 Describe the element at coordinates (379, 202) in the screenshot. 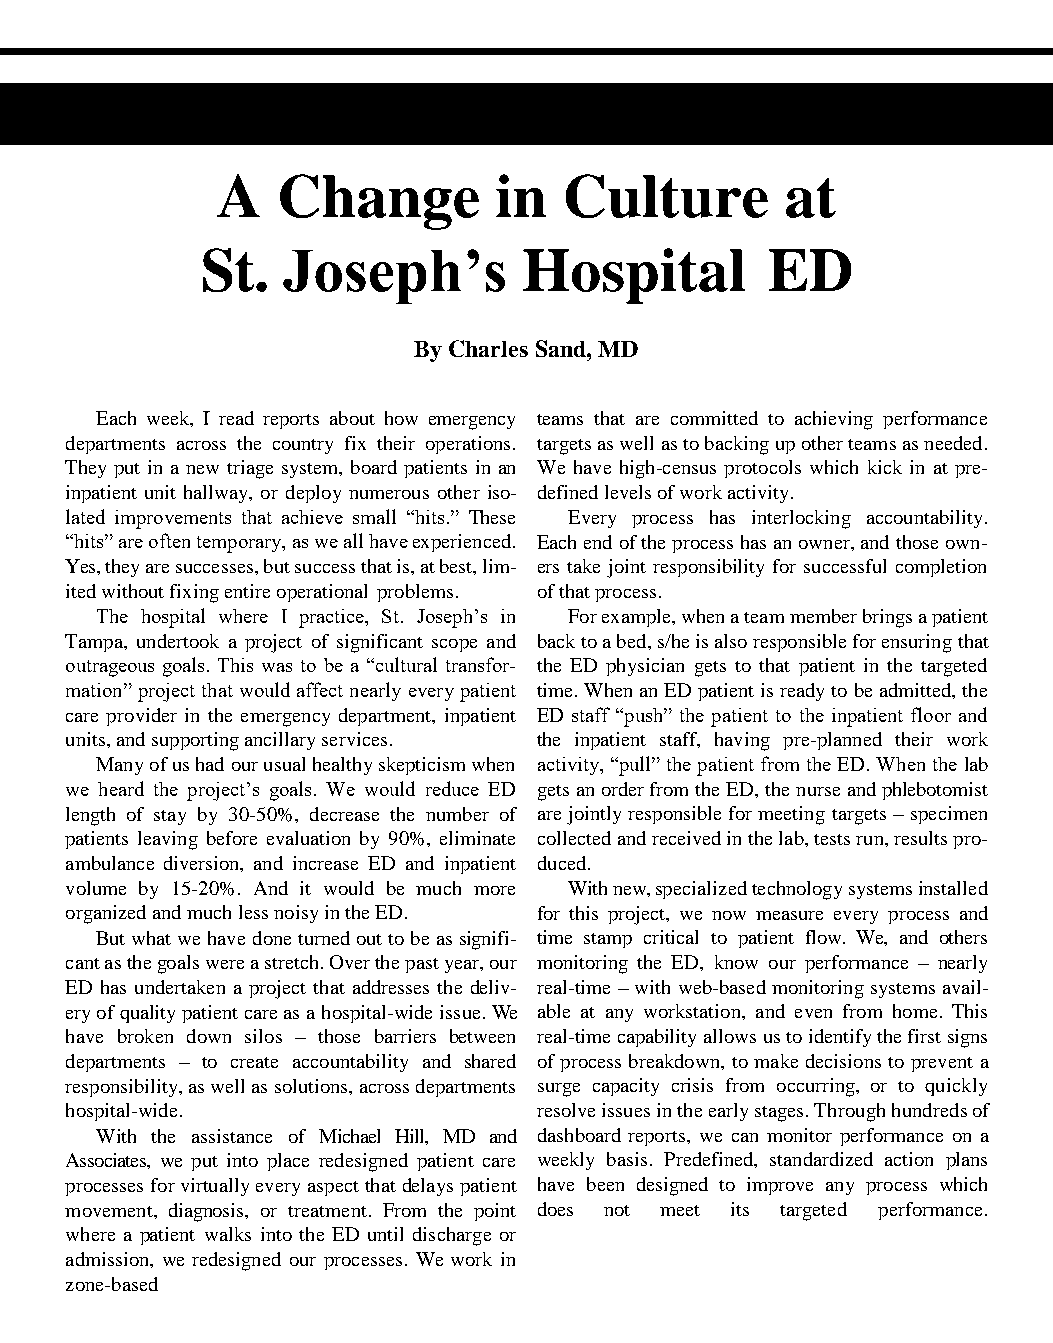

I see `Change` at that location.
